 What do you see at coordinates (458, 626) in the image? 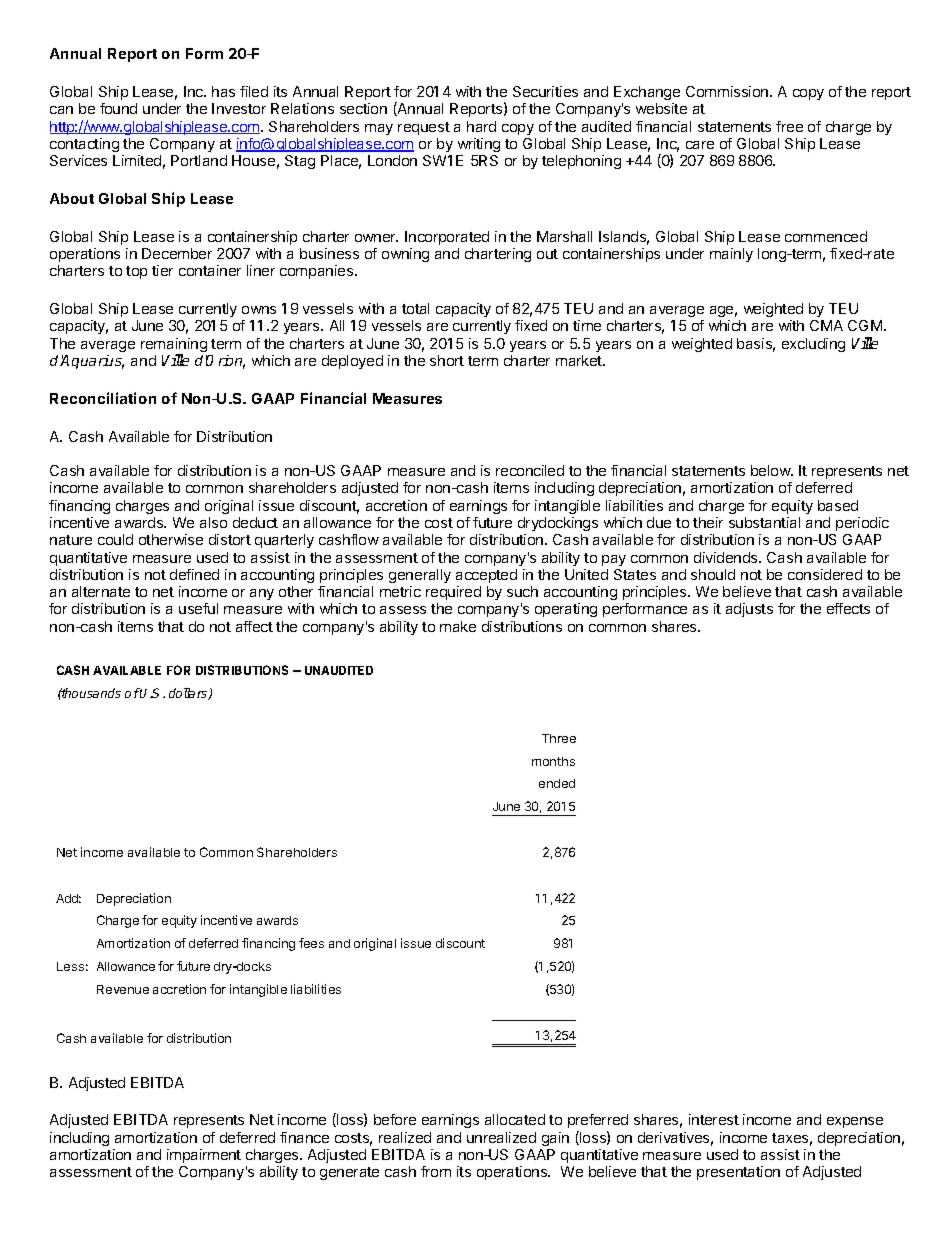
I see `make` at bounding box center [458, 626].
